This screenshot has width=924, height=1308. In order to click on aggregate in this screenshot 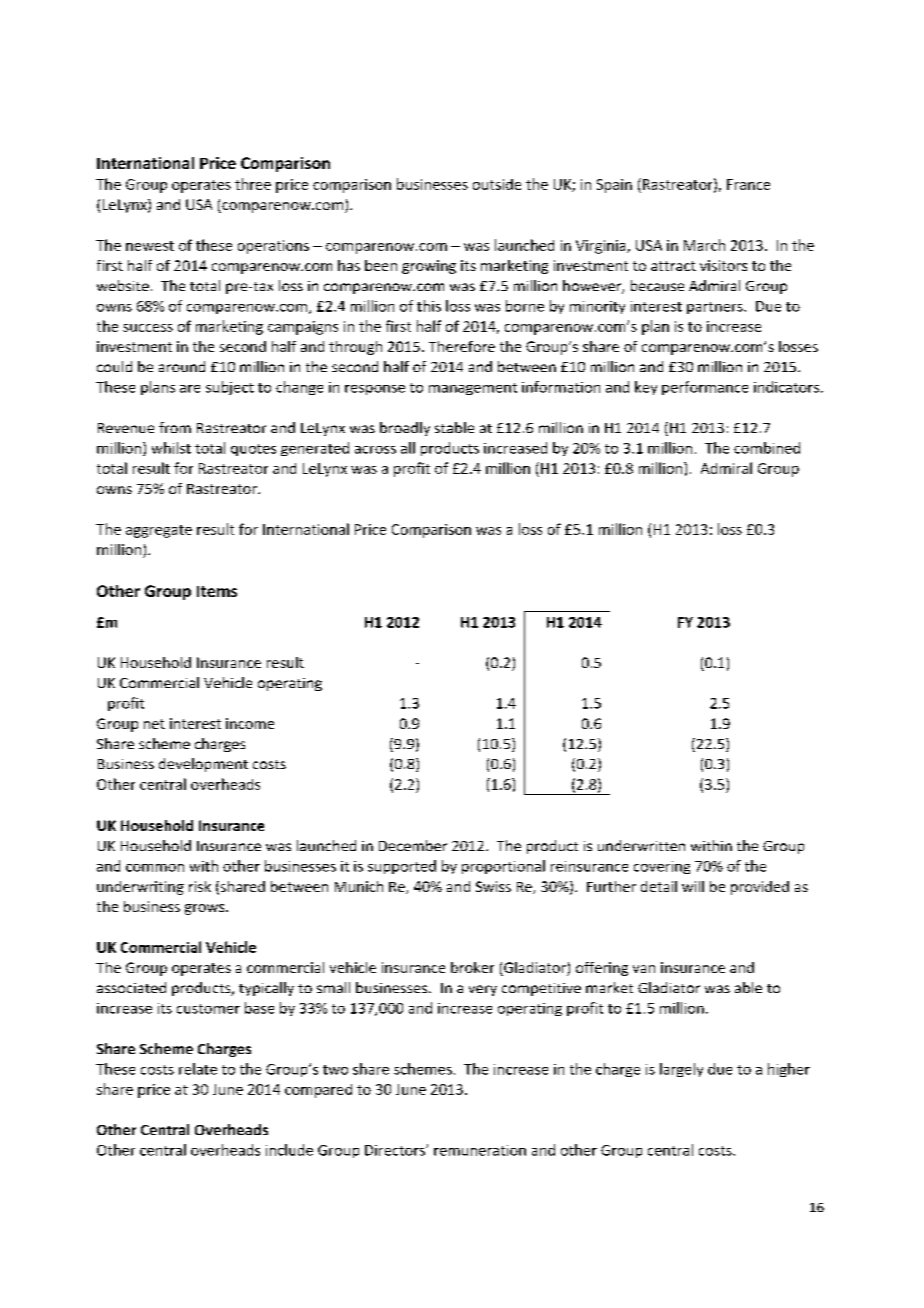, I will do `click(159, 531)`.
